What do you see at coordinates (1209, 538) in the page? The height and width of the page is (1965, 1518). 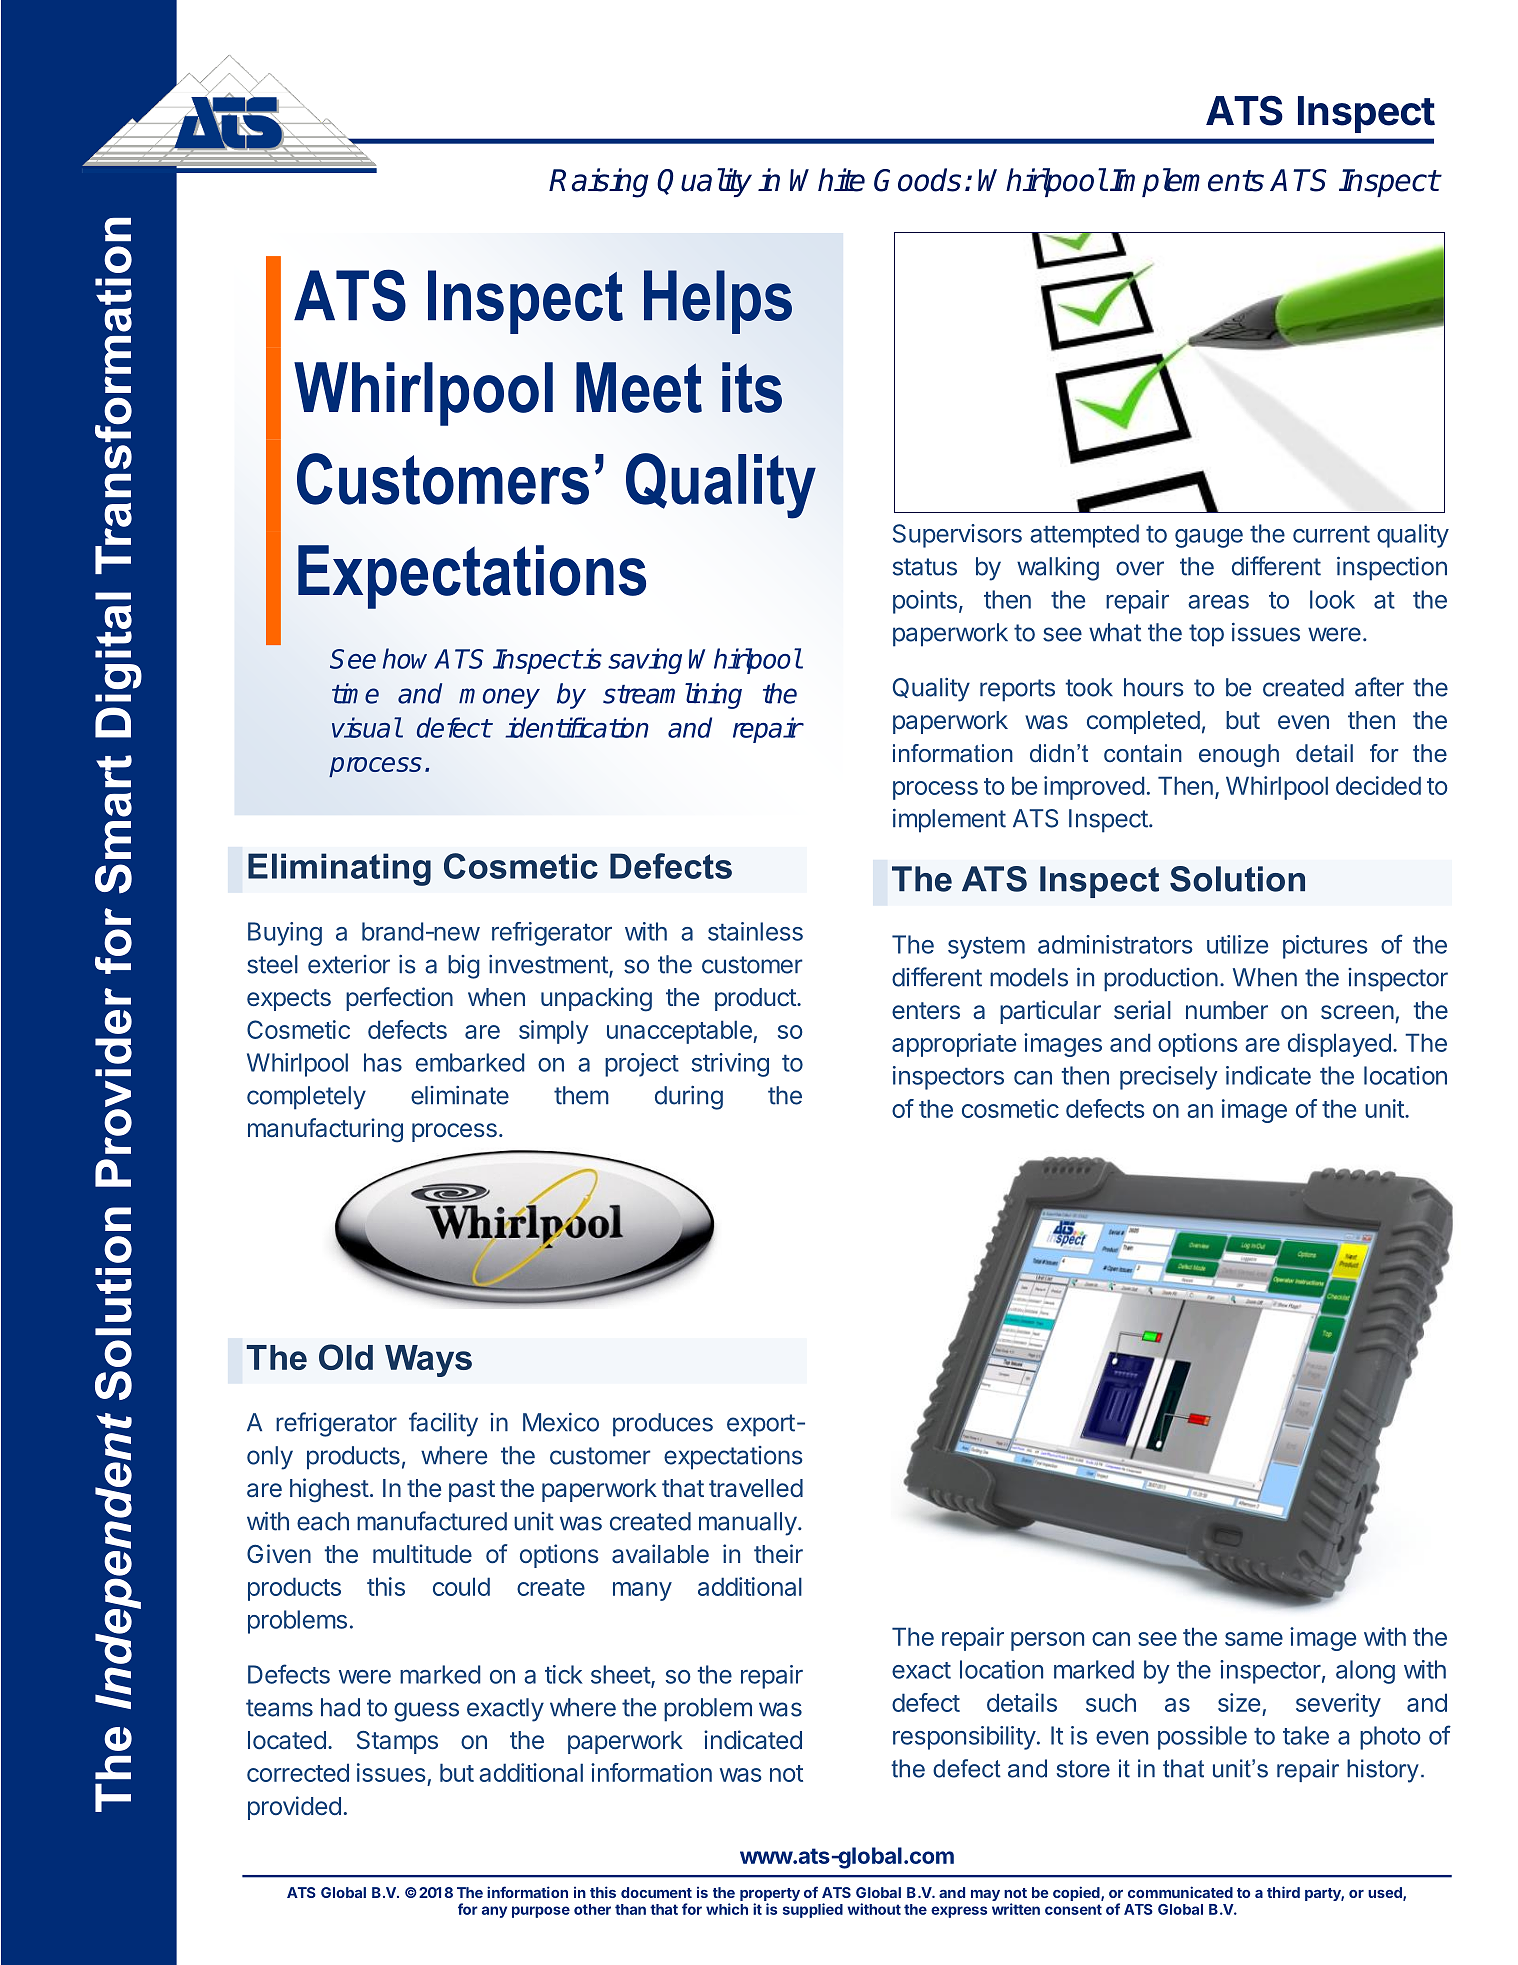 I see `gauge` at bounding box center [1209, 538].
